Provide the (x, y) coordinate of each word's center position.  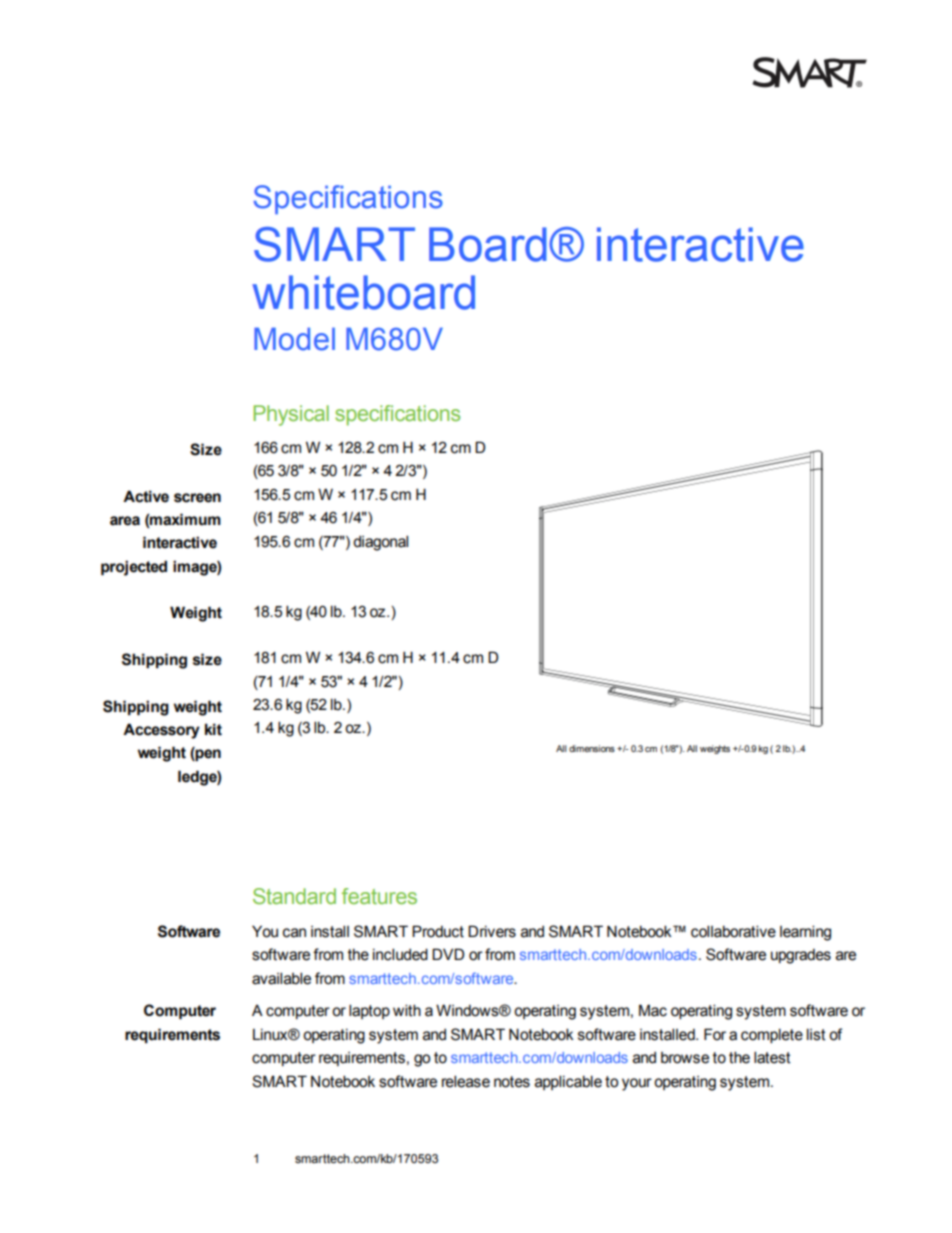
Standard (294, 896)
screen (197, 498)
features (379, 896)
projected (134, 568)
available (281, 978)
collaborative (733, 931)
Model (294, 339)
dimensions (592, 748)
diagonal (380, 543)
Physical (291, 415)
